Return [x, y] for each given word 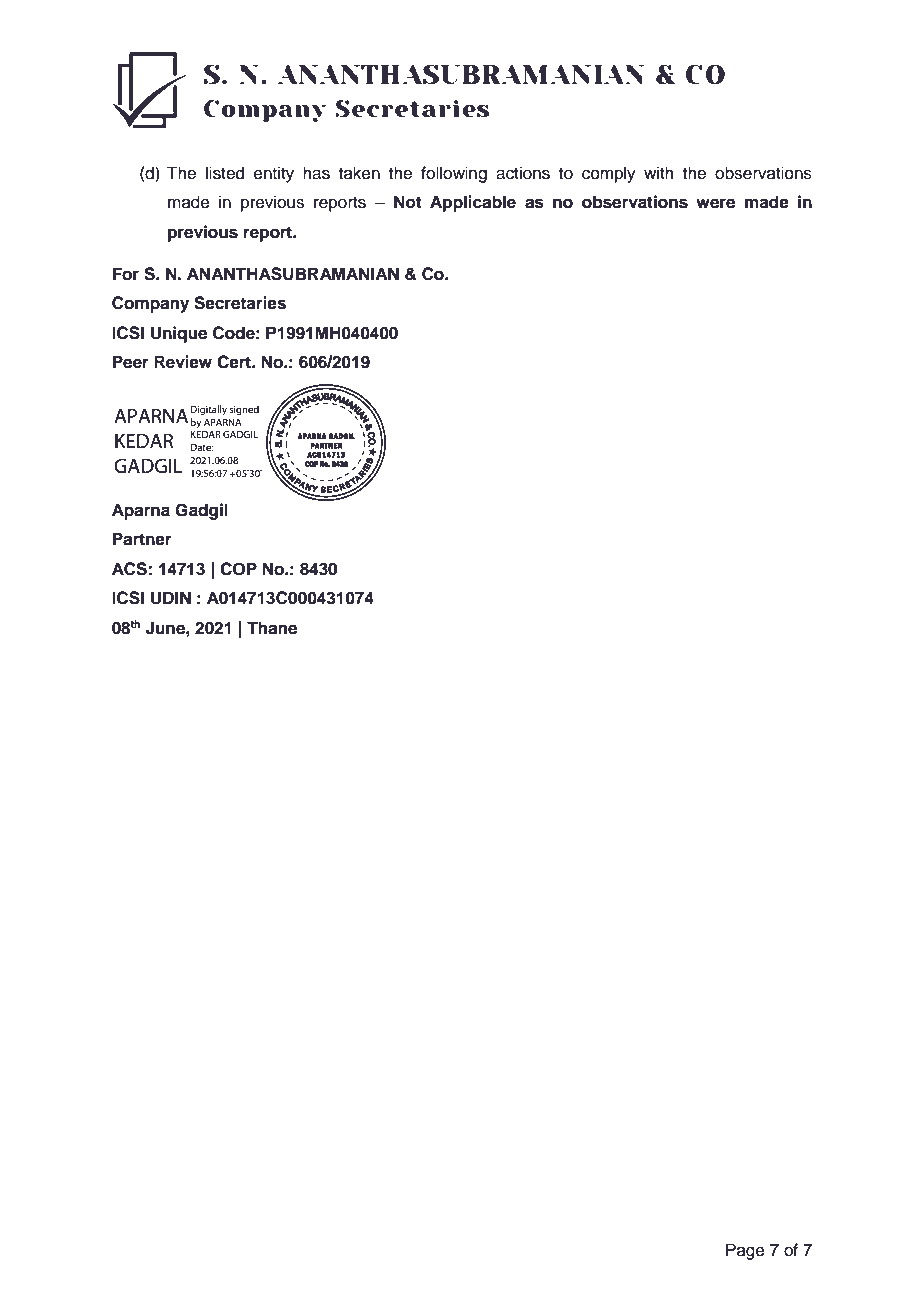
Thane [272, 628]
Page [745, 1251]
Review [183, 362]
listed [225, 173]
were [715, 203]
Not [408, 202]
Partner [142, 539]
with [659, 172]
